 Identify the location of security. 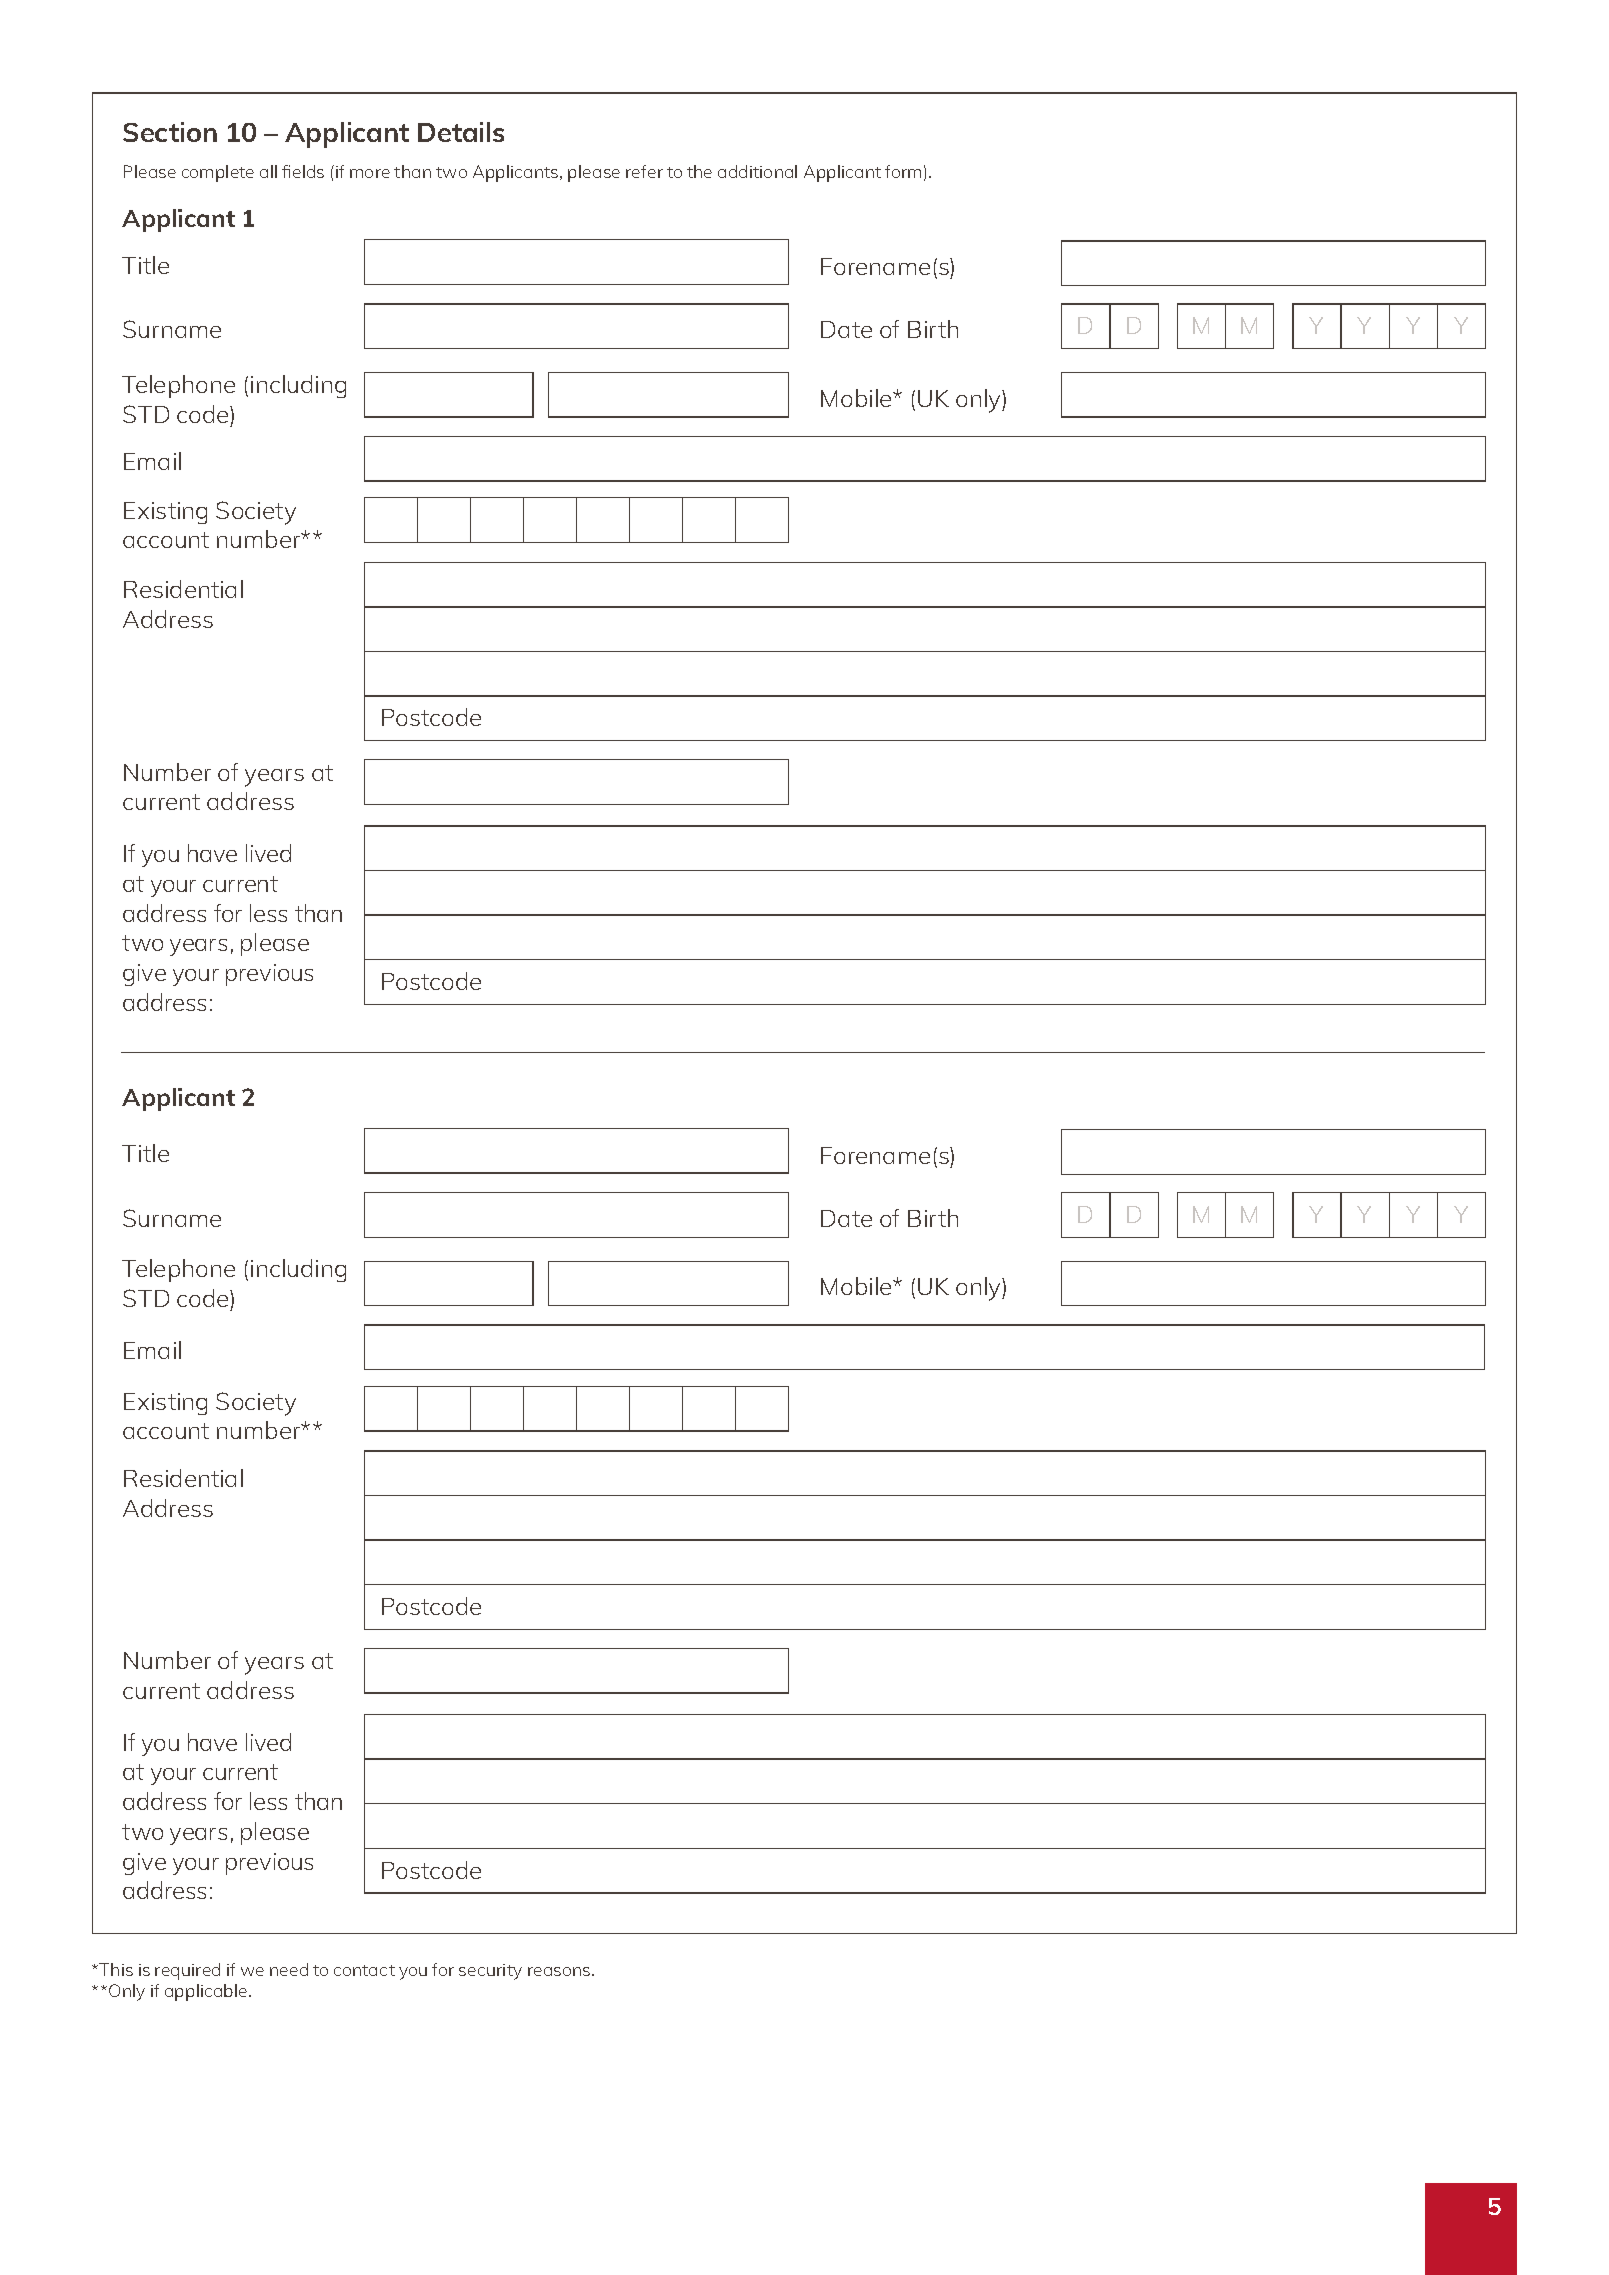
(490, 1972).
